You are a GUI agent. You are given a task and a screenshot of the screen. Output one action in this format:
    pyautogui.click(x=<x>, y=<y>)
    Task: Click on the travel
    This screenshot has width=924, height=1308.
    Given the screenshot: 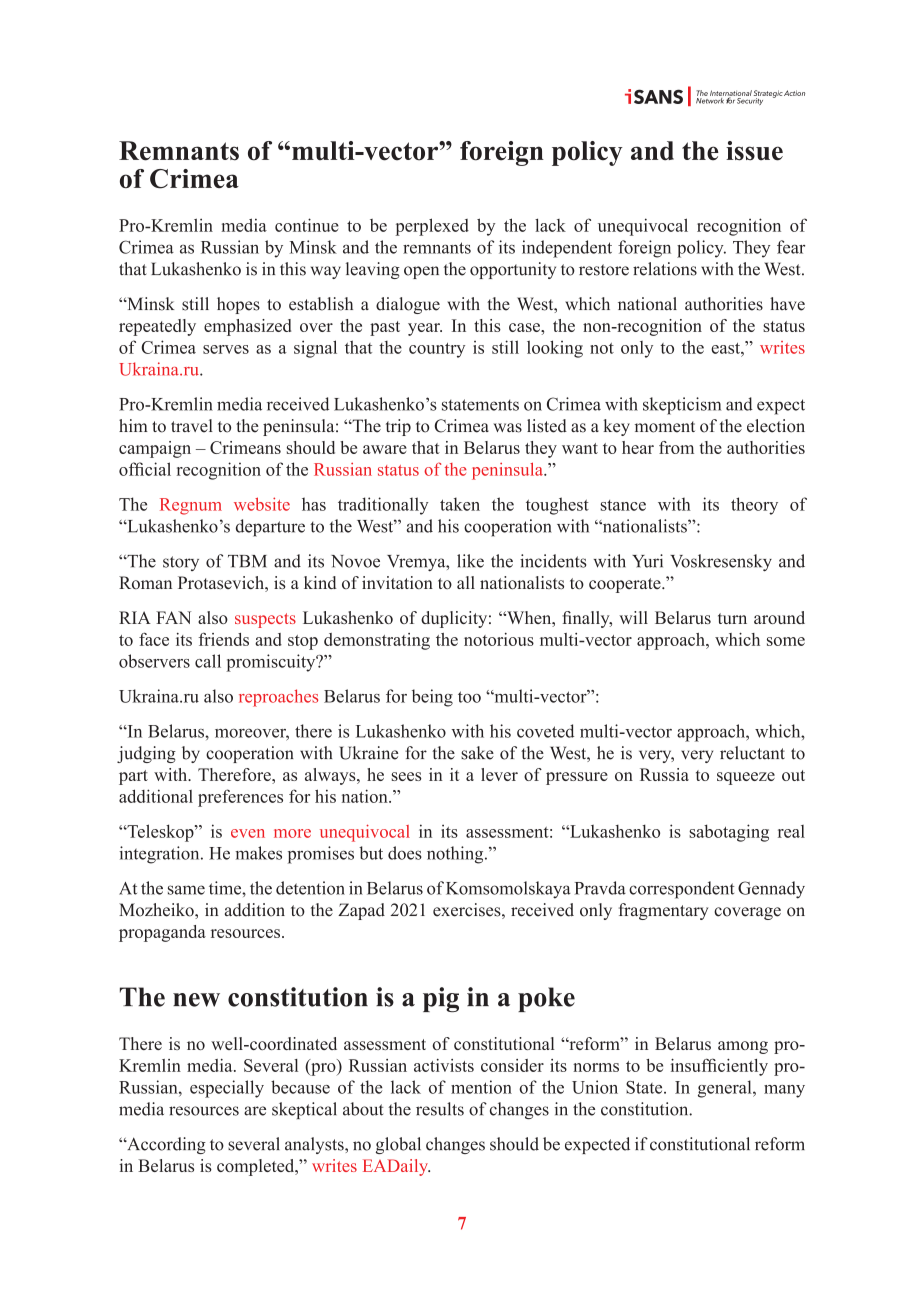 What is the action you would take?
    pyautogui.click(x=192, y=426)
